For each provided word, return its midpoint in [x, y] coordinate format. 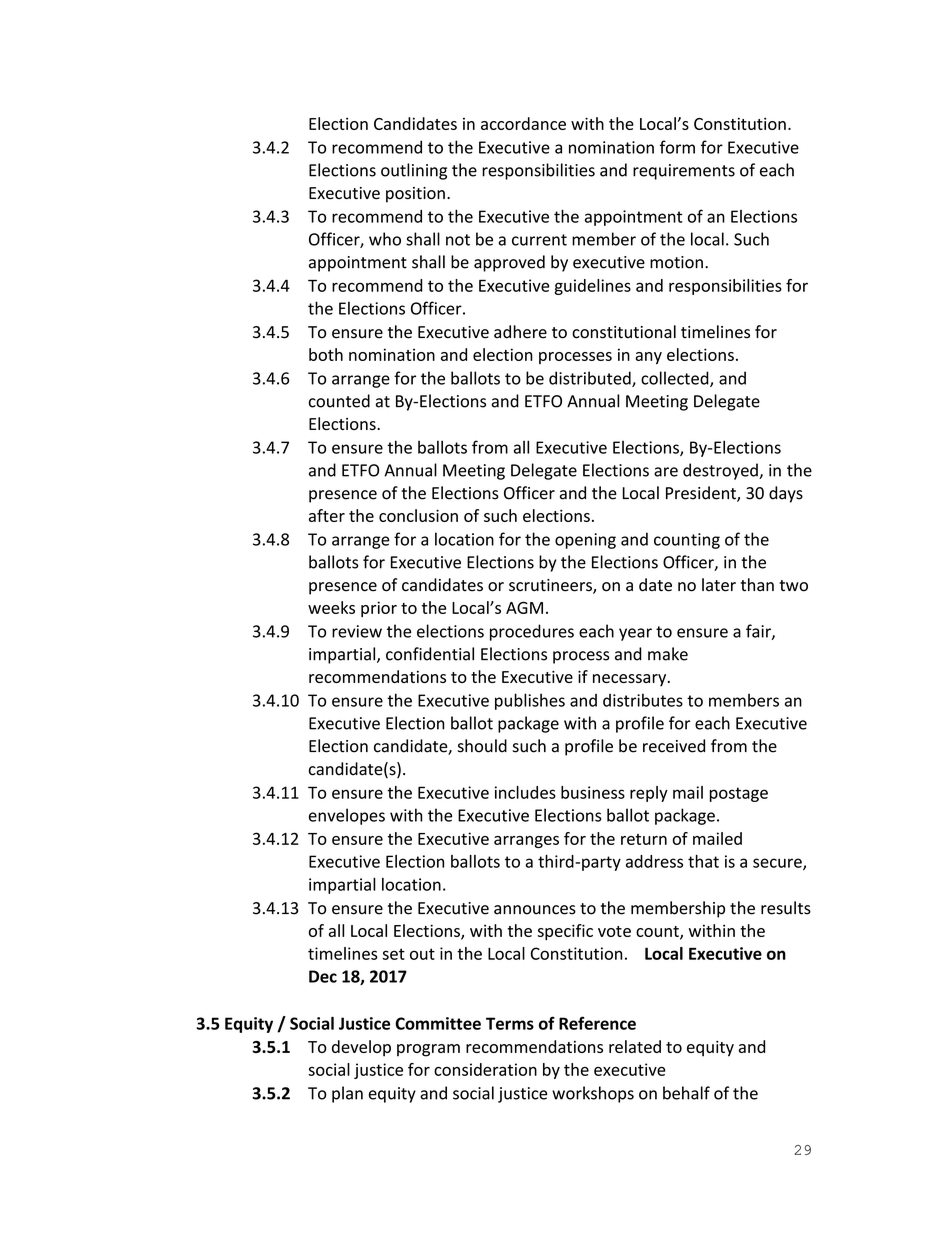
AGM [524, 607]
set [393, 954]
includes [525, 792]
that [703, 861]
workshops [593, 1094]
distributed [591, 379]
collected [676, 379]
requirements [684, 172]
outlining [414, 171]
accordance [523, 123]
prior [379, 609]
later [719, 585]
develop [361, 1048]
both [326, 354]
